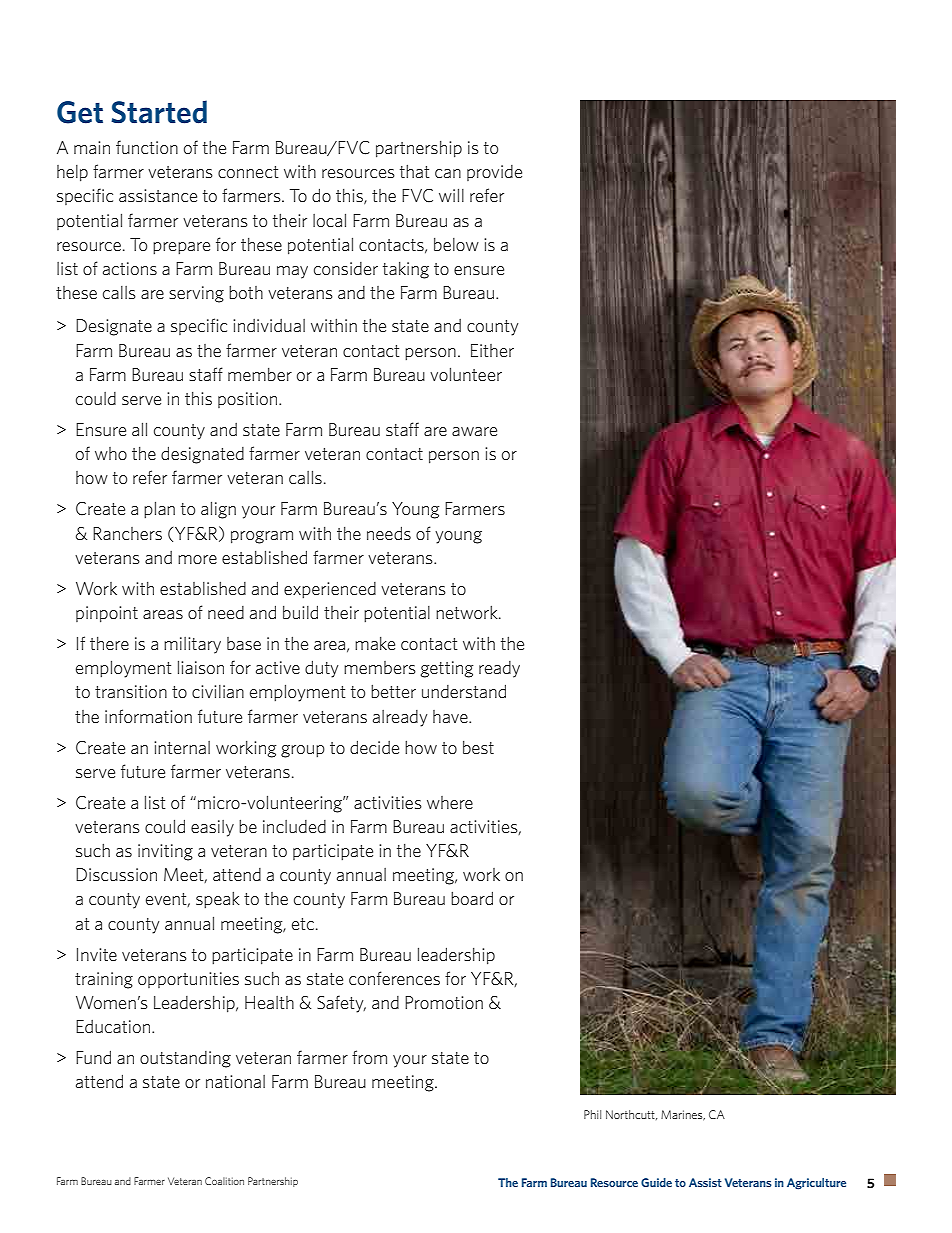  What do you see at coordinates (494, 173) in the image?
I see `provide` at bounding box center [494, 173].
